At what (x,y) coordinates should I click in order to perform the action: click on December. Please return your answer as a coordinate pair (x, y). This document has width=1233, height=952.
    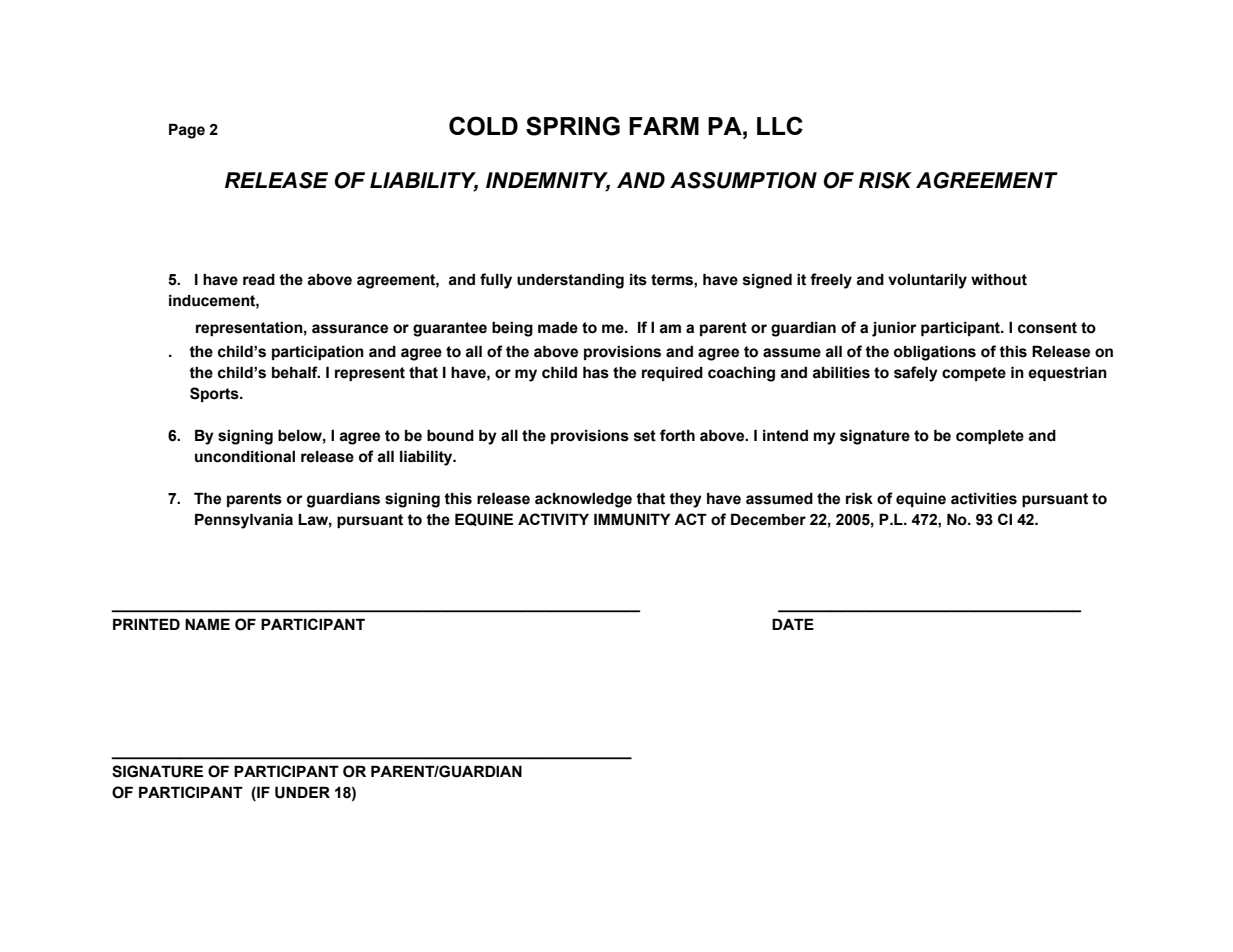
    Looking at the image, I should click on (768, 519).
